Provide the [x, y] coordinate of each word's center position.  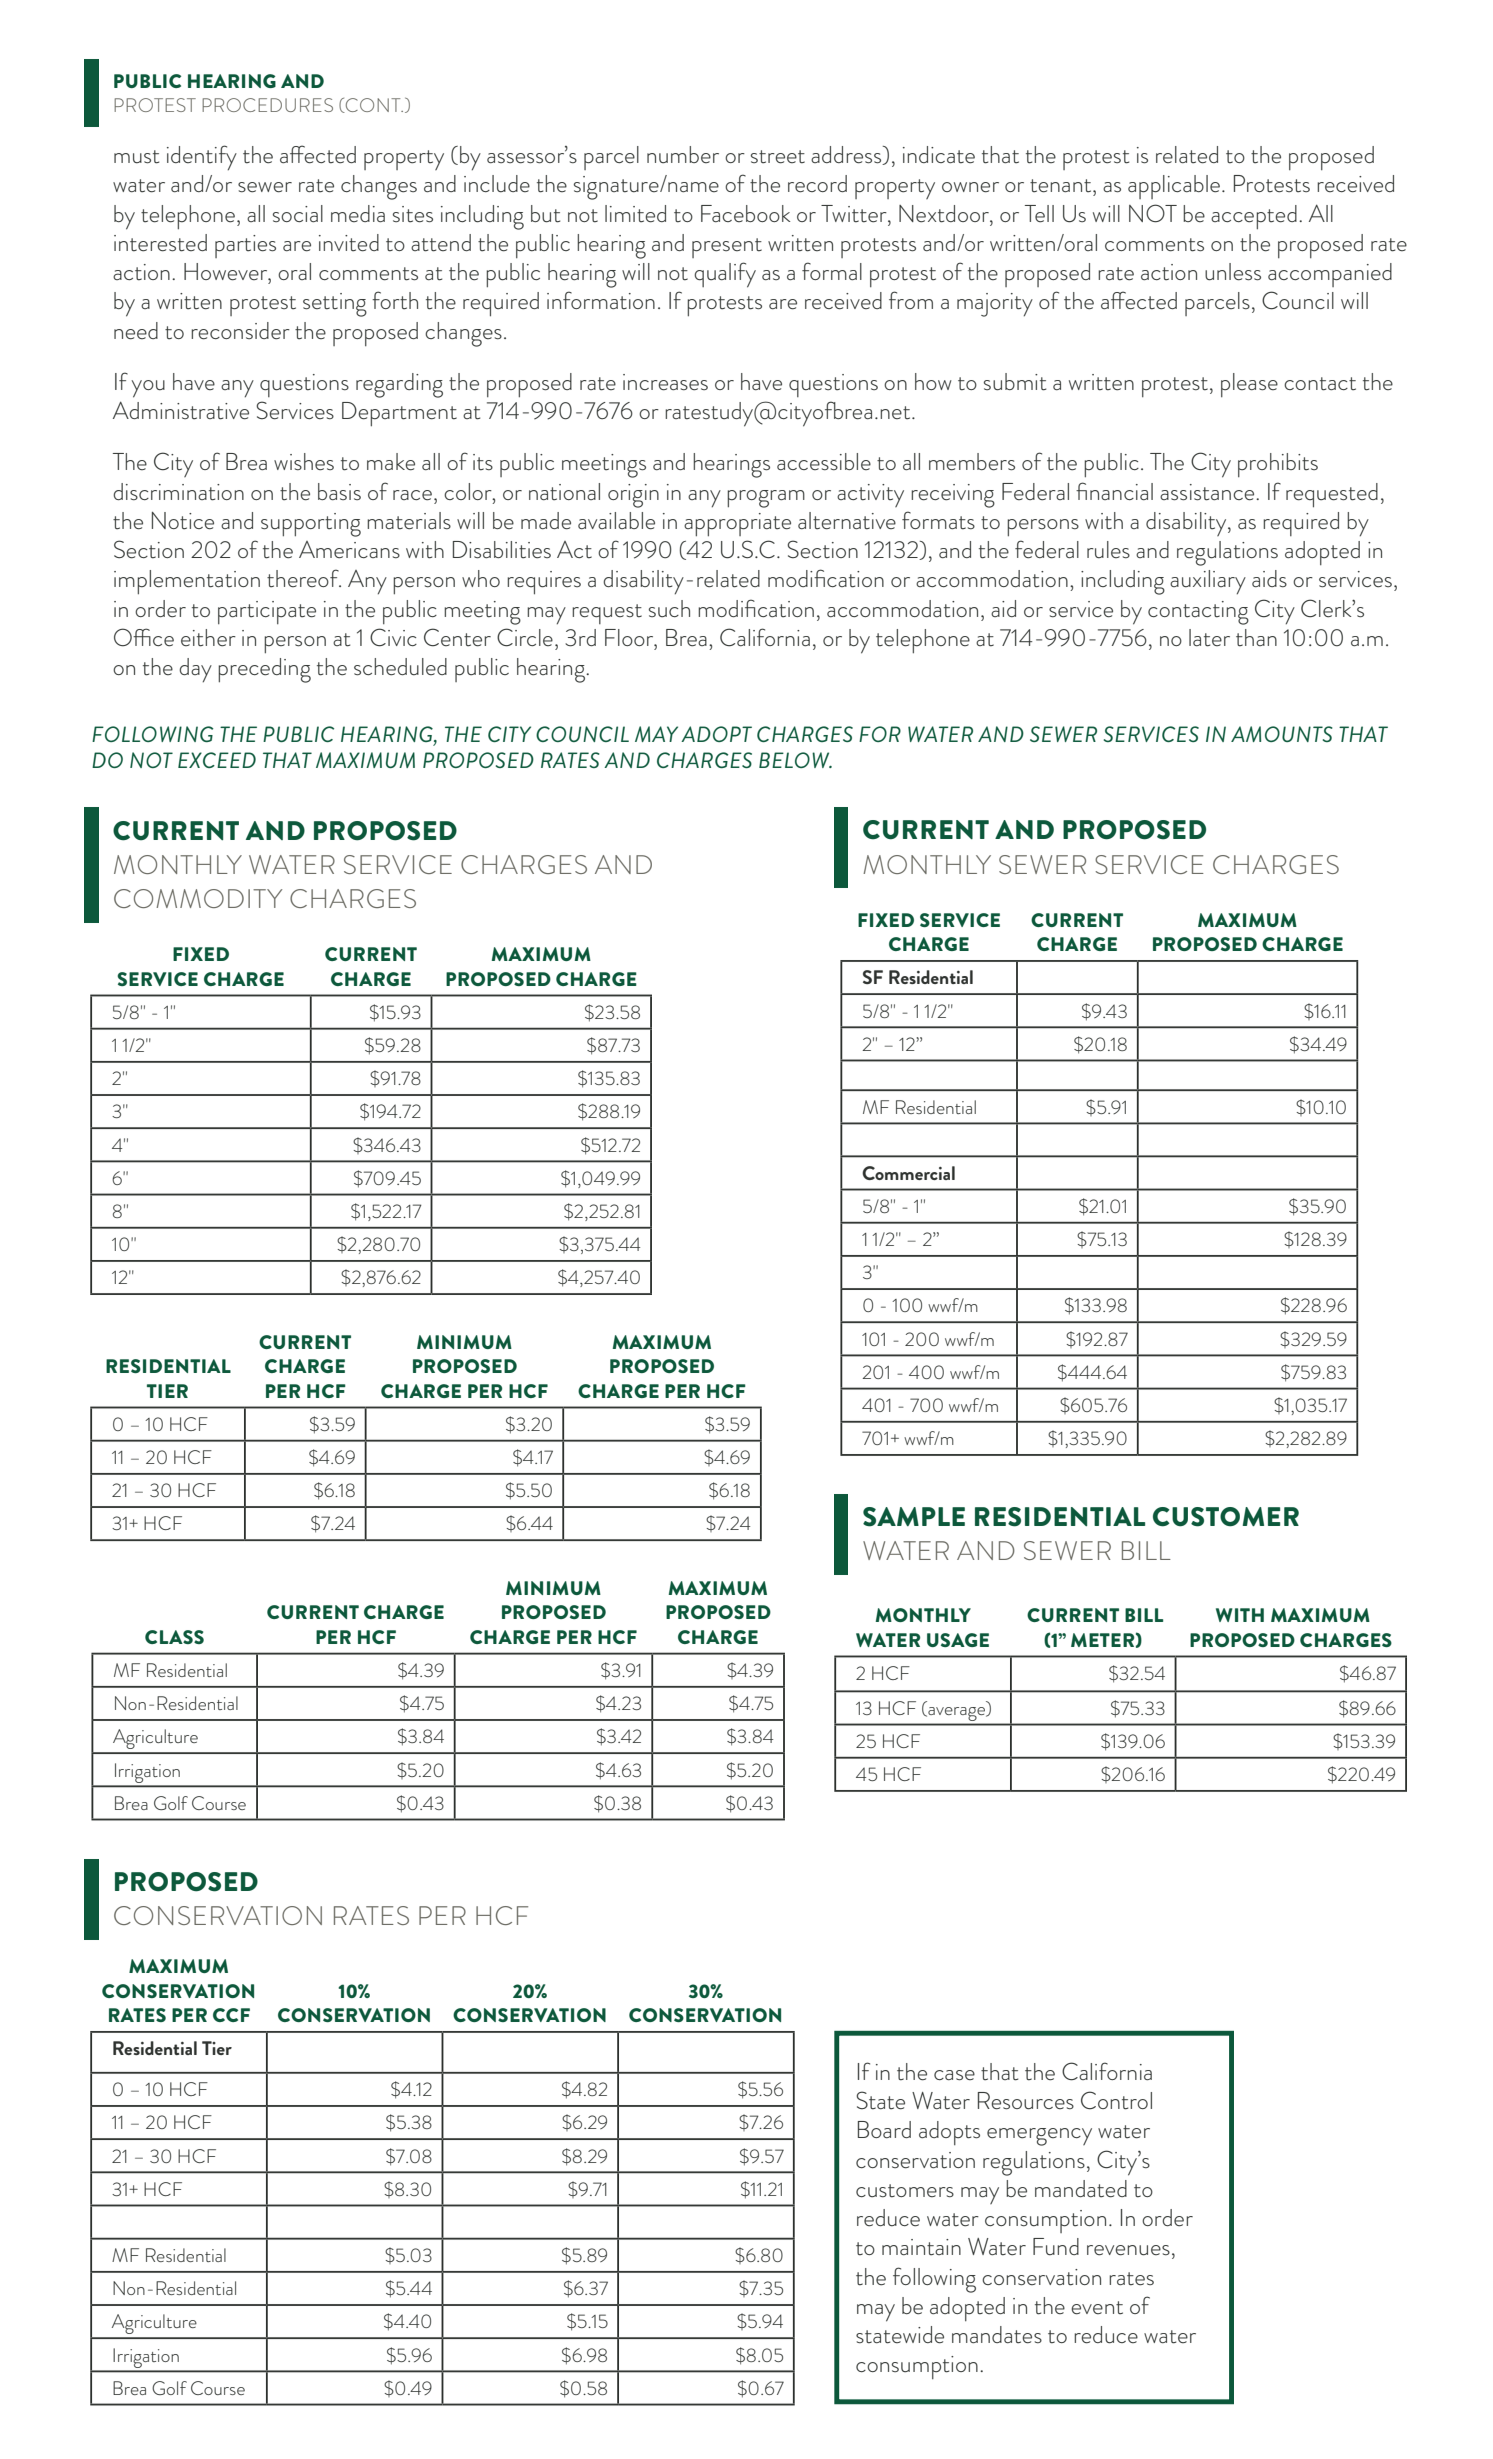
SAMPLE [914, 1517]
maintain [921, 2247]
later [1209, 638]
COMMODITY [198, 898]
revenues [1128, 2250]
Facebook [745, 213]
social [298, 213]
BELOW [795, 760]
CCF [231, 2015]
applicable [1174, 187]
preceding [264, 670]
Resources [1026, 2101]
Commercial [908, 1173]
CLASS [174, 1637]
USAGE [958, 1640]
